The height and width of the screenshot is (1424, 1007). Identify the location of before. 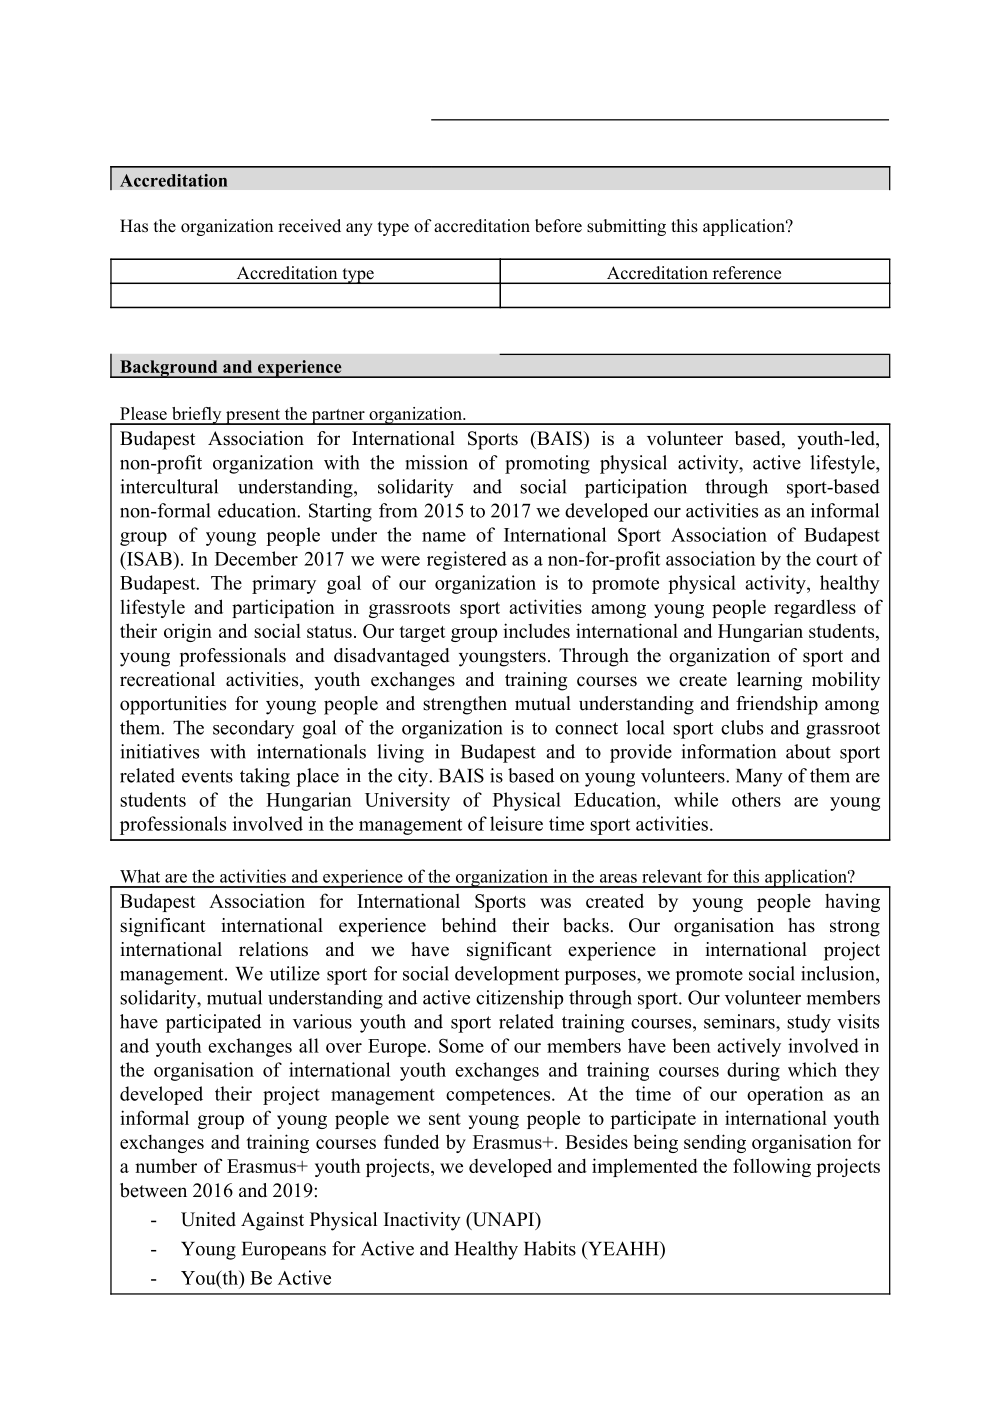
(558, 226).
